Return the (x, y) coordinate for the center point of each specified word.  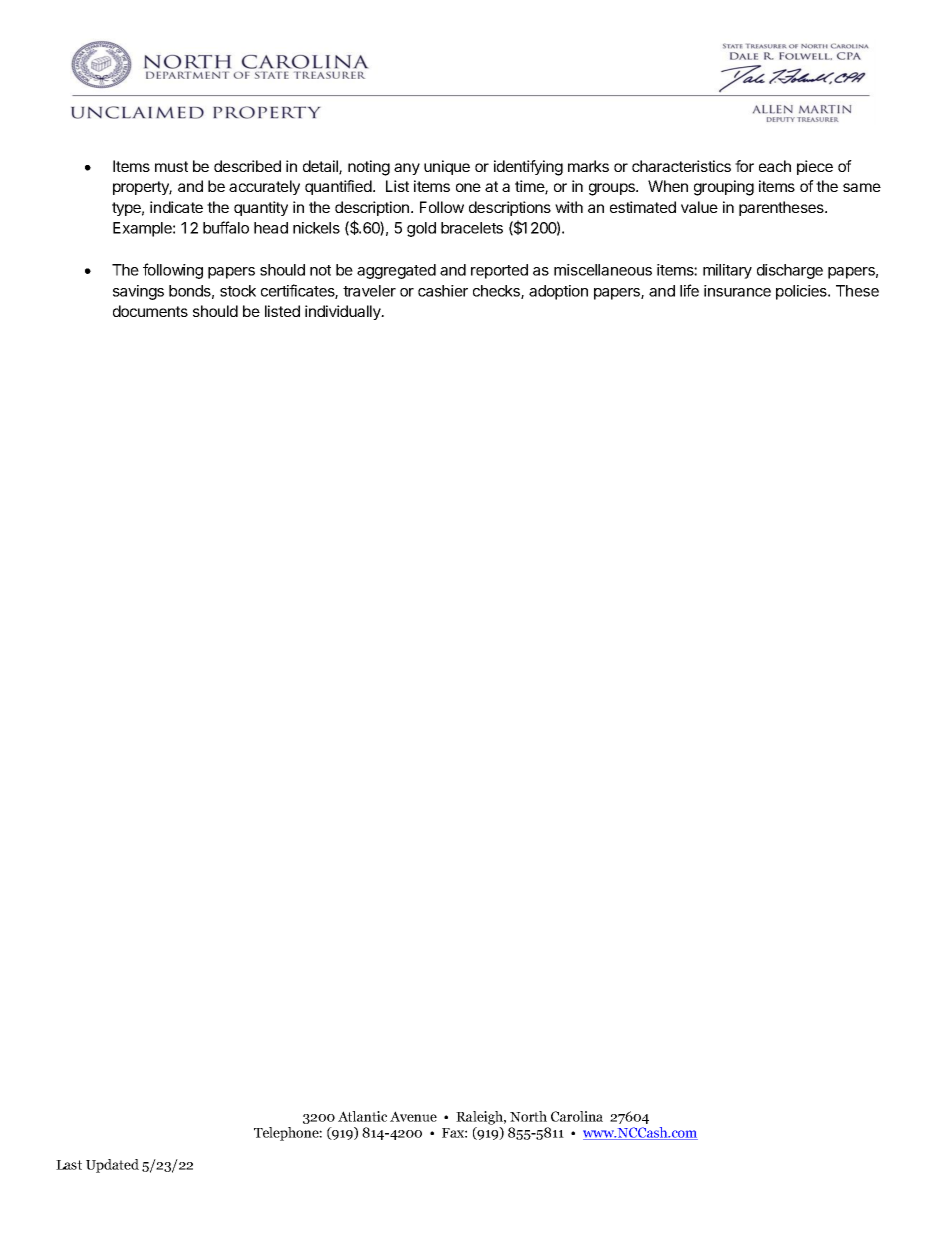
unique (447, 167)
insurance (737, 291)
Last (69, 1165)
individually (344, 312)
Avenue (413, 1116)
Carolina (577, 1116)
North (528, 1116)
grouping (724, 188)
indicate (176, 207)
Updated (112, 1166)
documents (150, 311)
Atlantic (362, 1116)
